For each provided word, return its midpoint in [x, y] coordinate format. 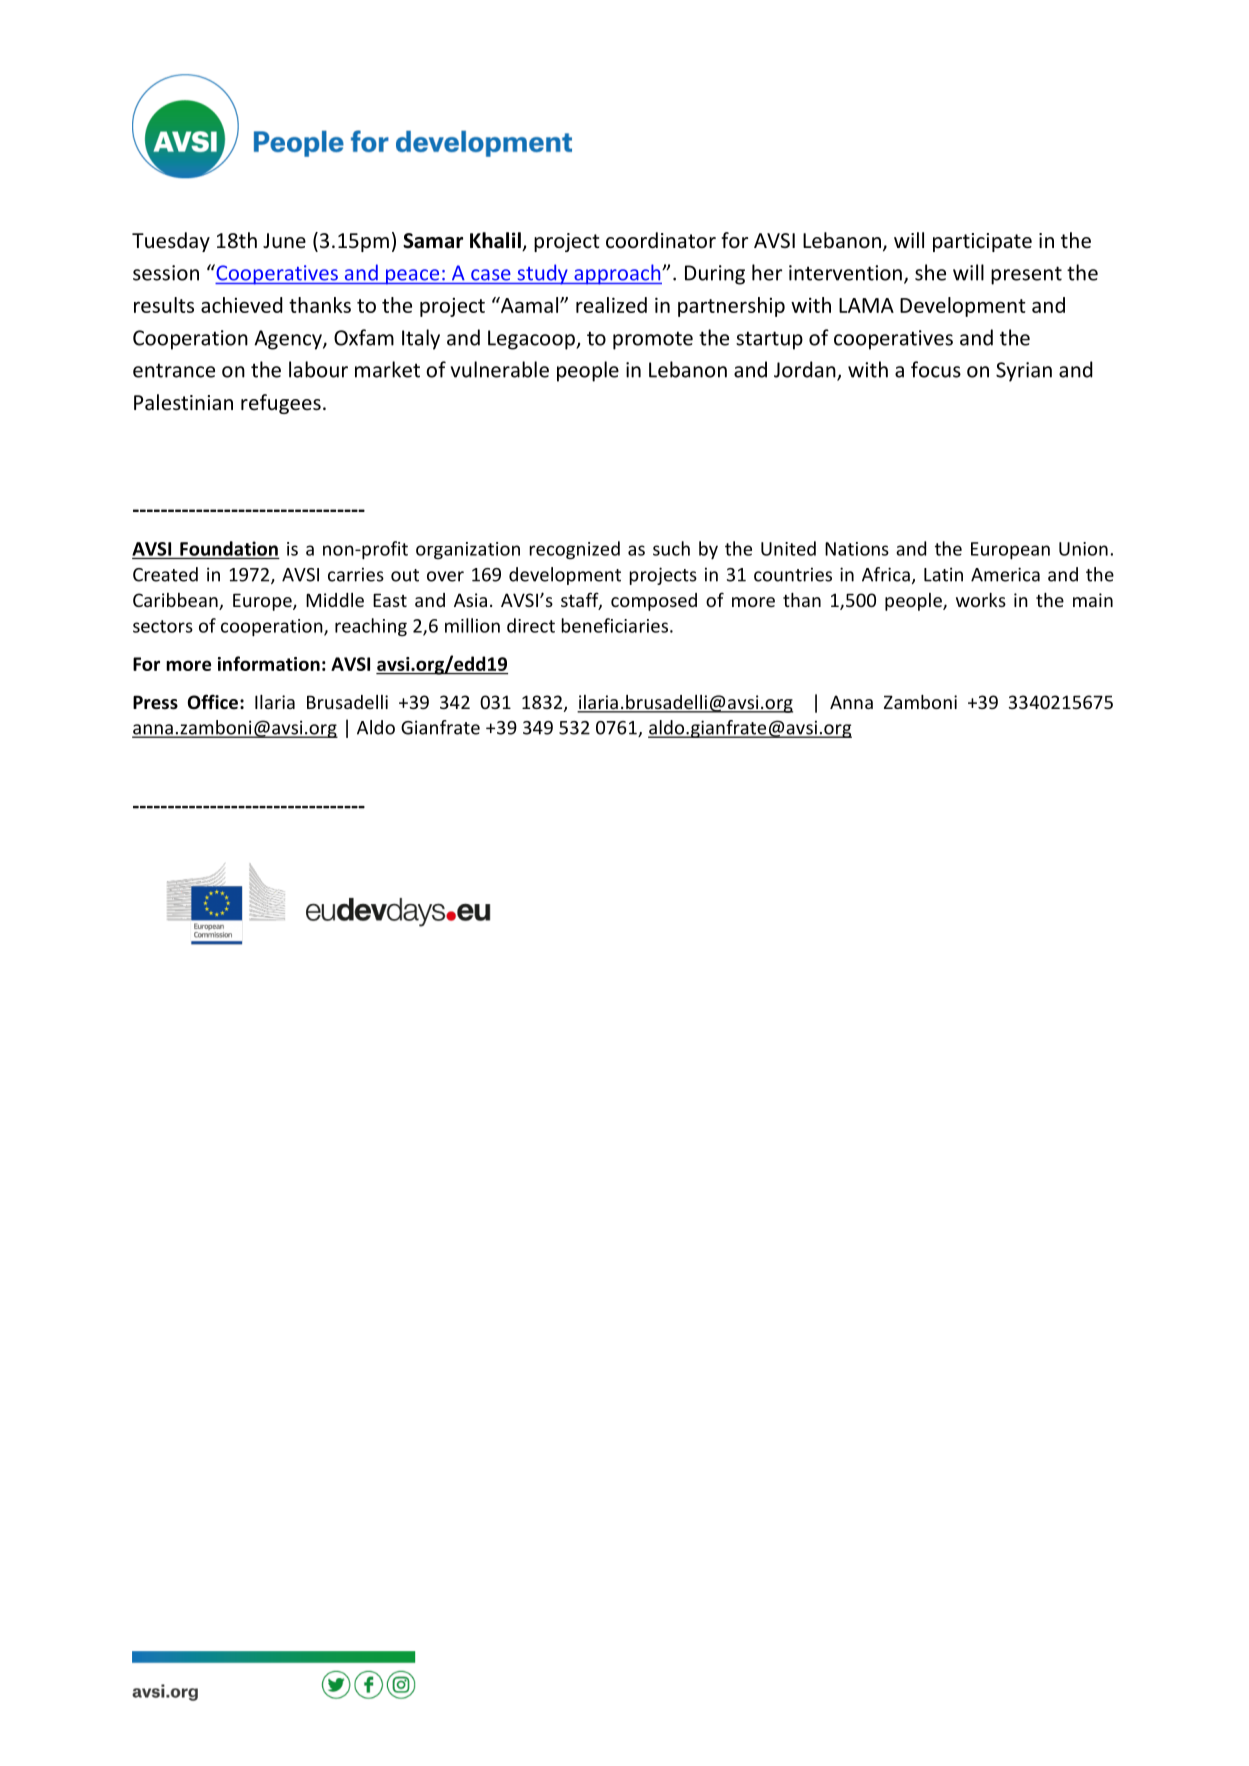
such [671, 548]
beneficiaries [615, 625]
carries [356, 574]
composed [654, 602]
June [284, 240]
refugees [281, 404]
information [269, 663]
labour [318, 369]
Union [1083, 549]
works [981, 600]
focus [936, 369]
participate [982, 242]
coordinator [661, 240]
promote [653, 340]
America [1005, 574]
